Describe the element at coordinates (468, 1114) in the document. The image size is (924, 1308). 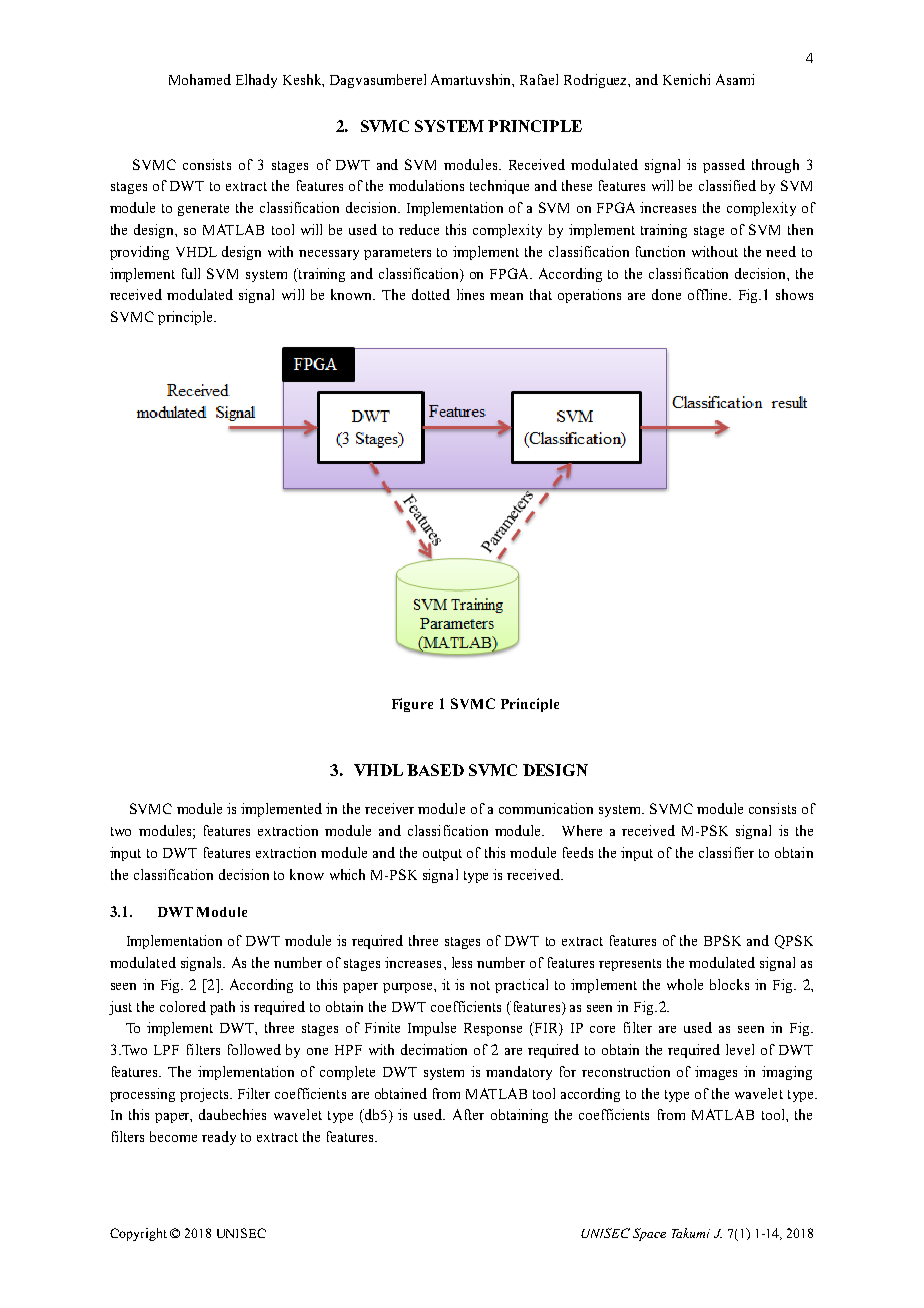
I see `After` at that location.
